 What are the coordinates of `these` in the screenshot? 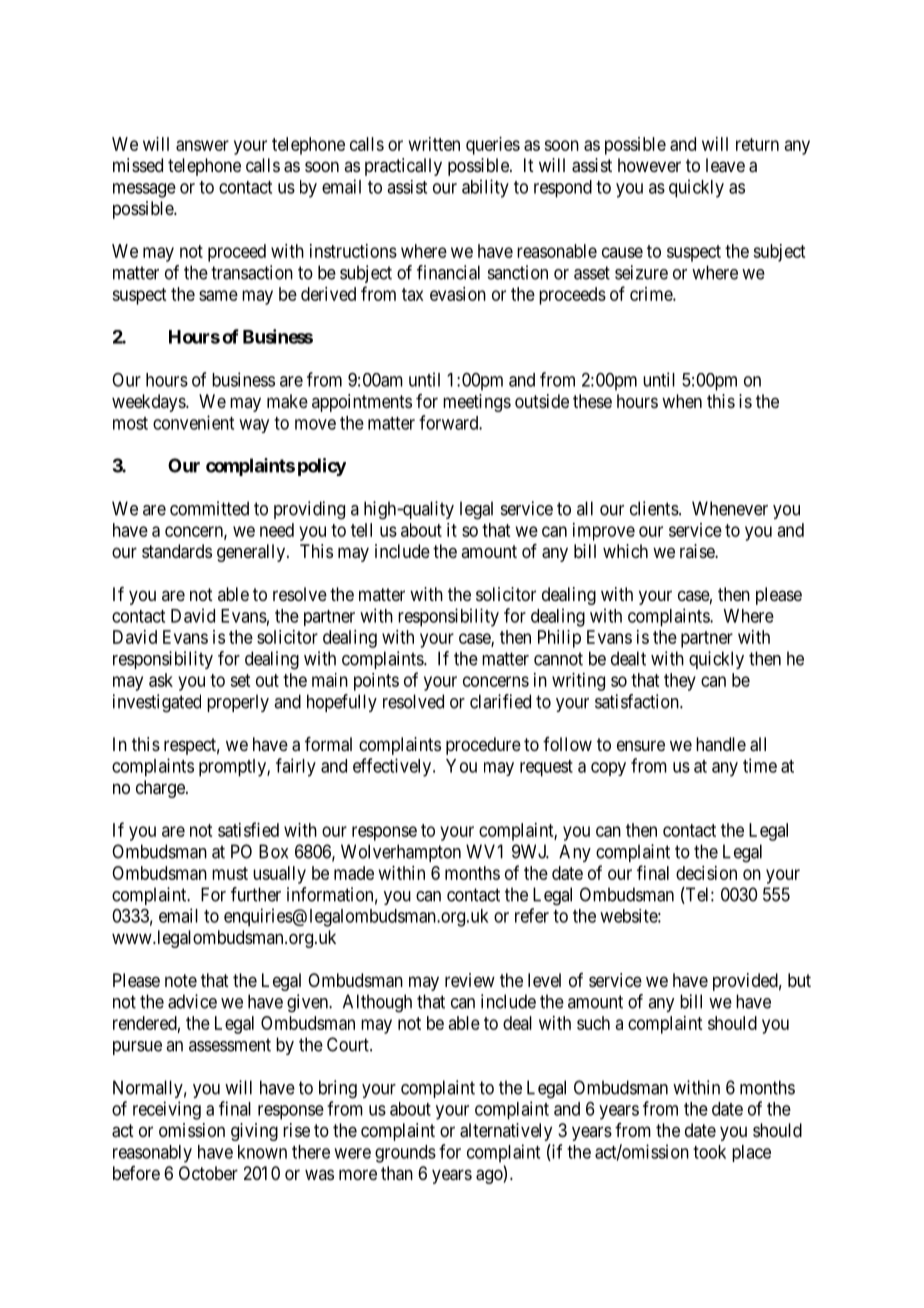 It's located at (592, 401).
